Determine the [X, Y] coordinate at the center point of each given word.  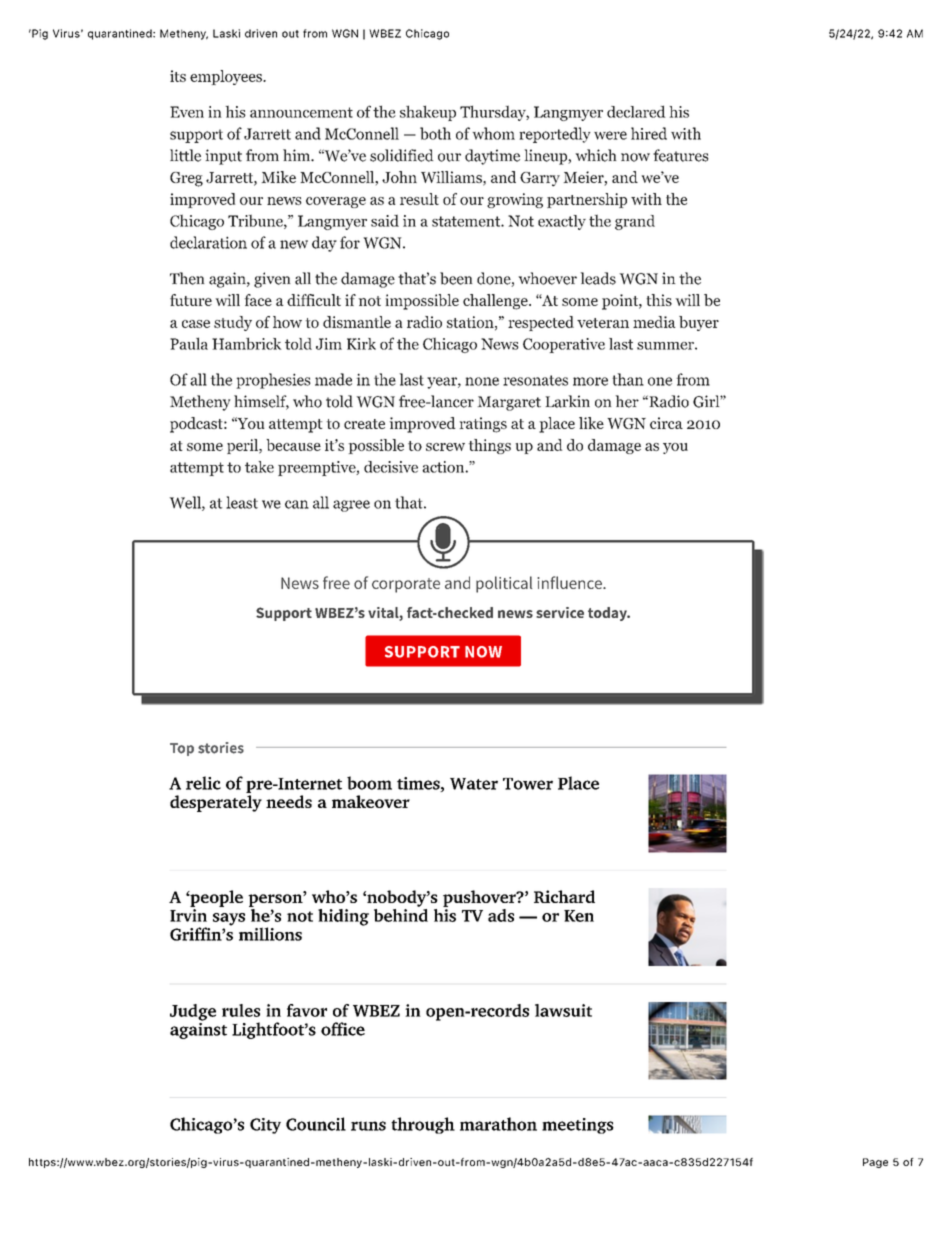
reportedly [555, 135]
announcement [301, 112]
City [265, 1126]
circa [666, 423]
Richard [564, 896]
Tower [528, 784]
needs [289, 801]
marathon [498, 1124]
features [681, 155]
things [489, 446]
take [259, 467]
